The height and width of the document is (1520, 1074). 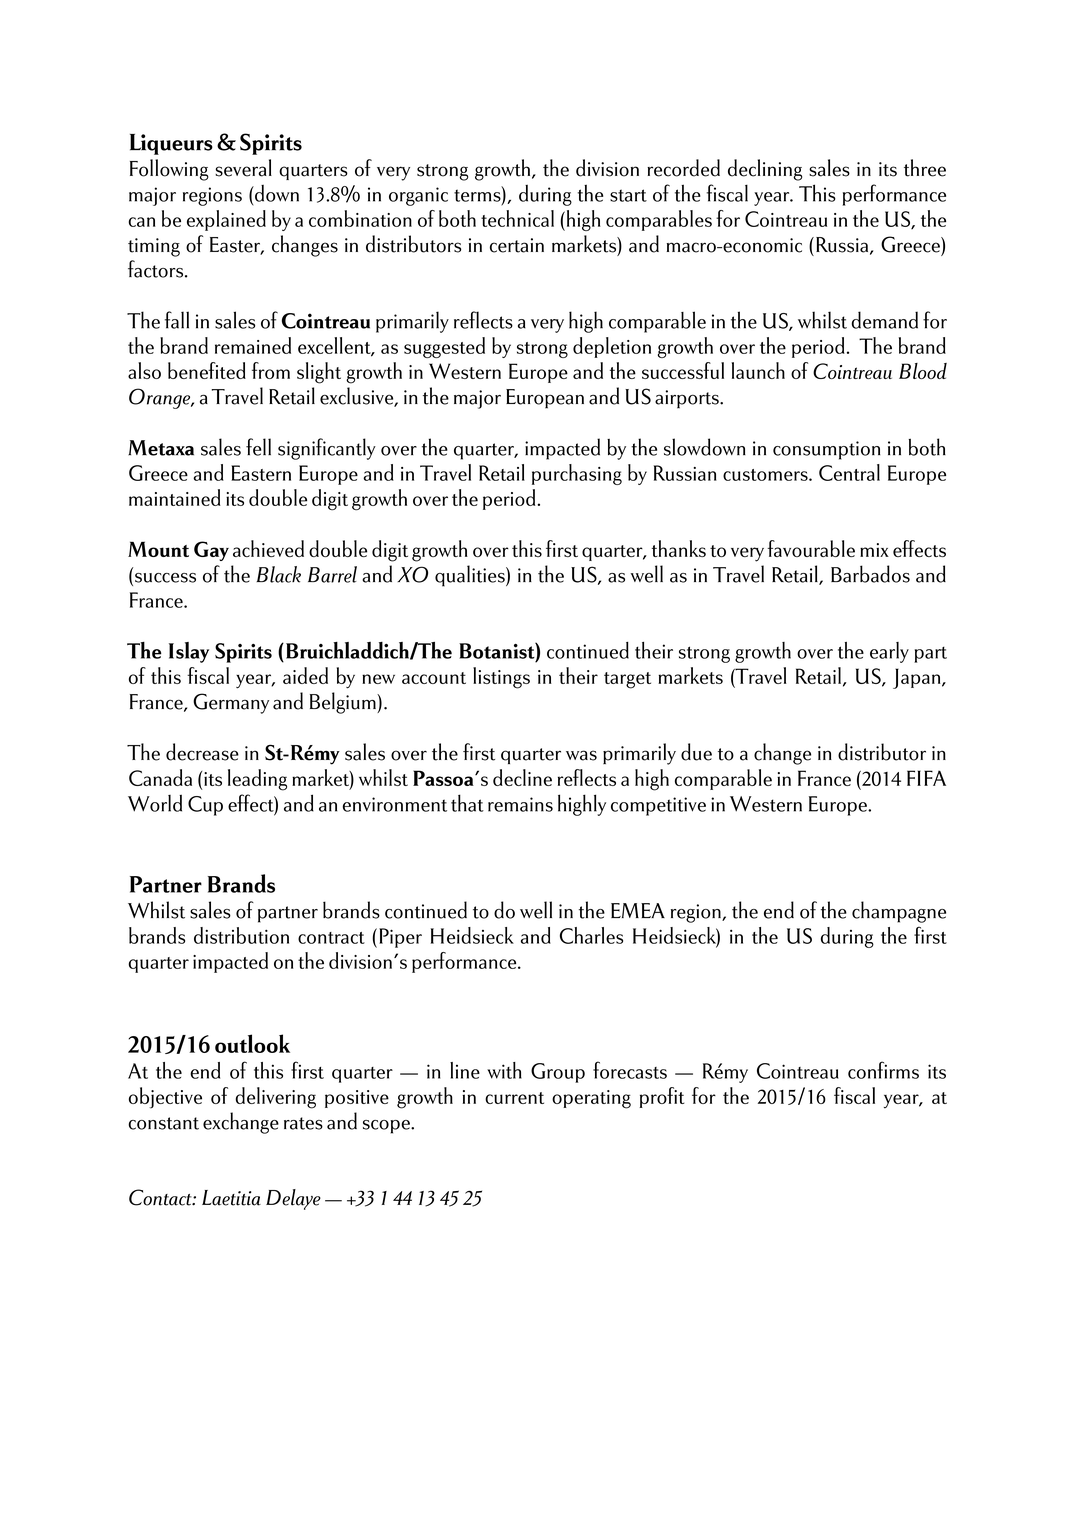 What do you see at coordinates (926, 778) in the document?
I see `FIFA` at bounding box center [926, 778].
